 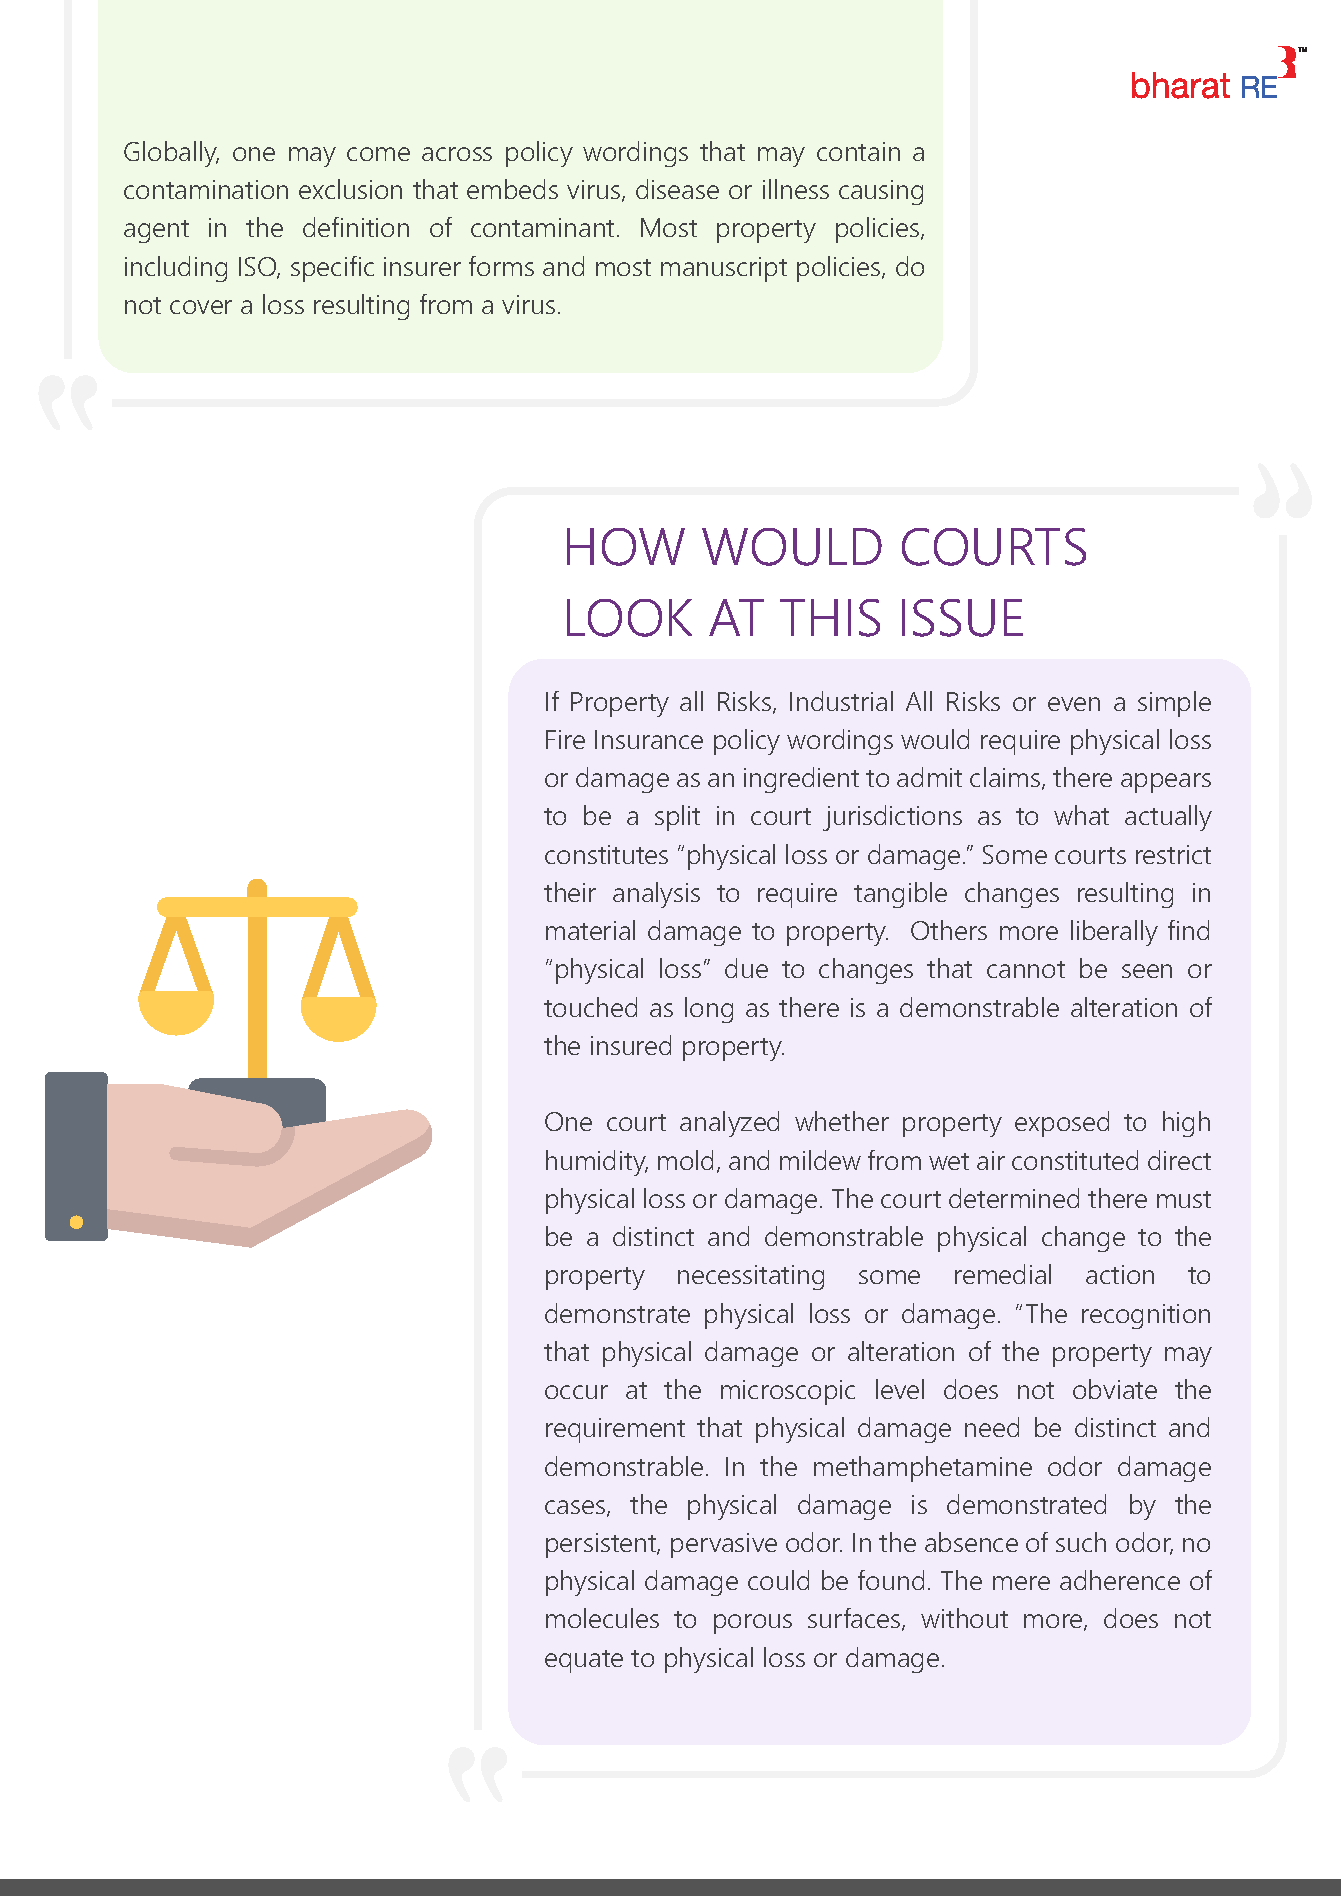 What do you see at coordinates (350, 189) in the screenshot?
I see `exclusion` at bounding box center [350, 189].
